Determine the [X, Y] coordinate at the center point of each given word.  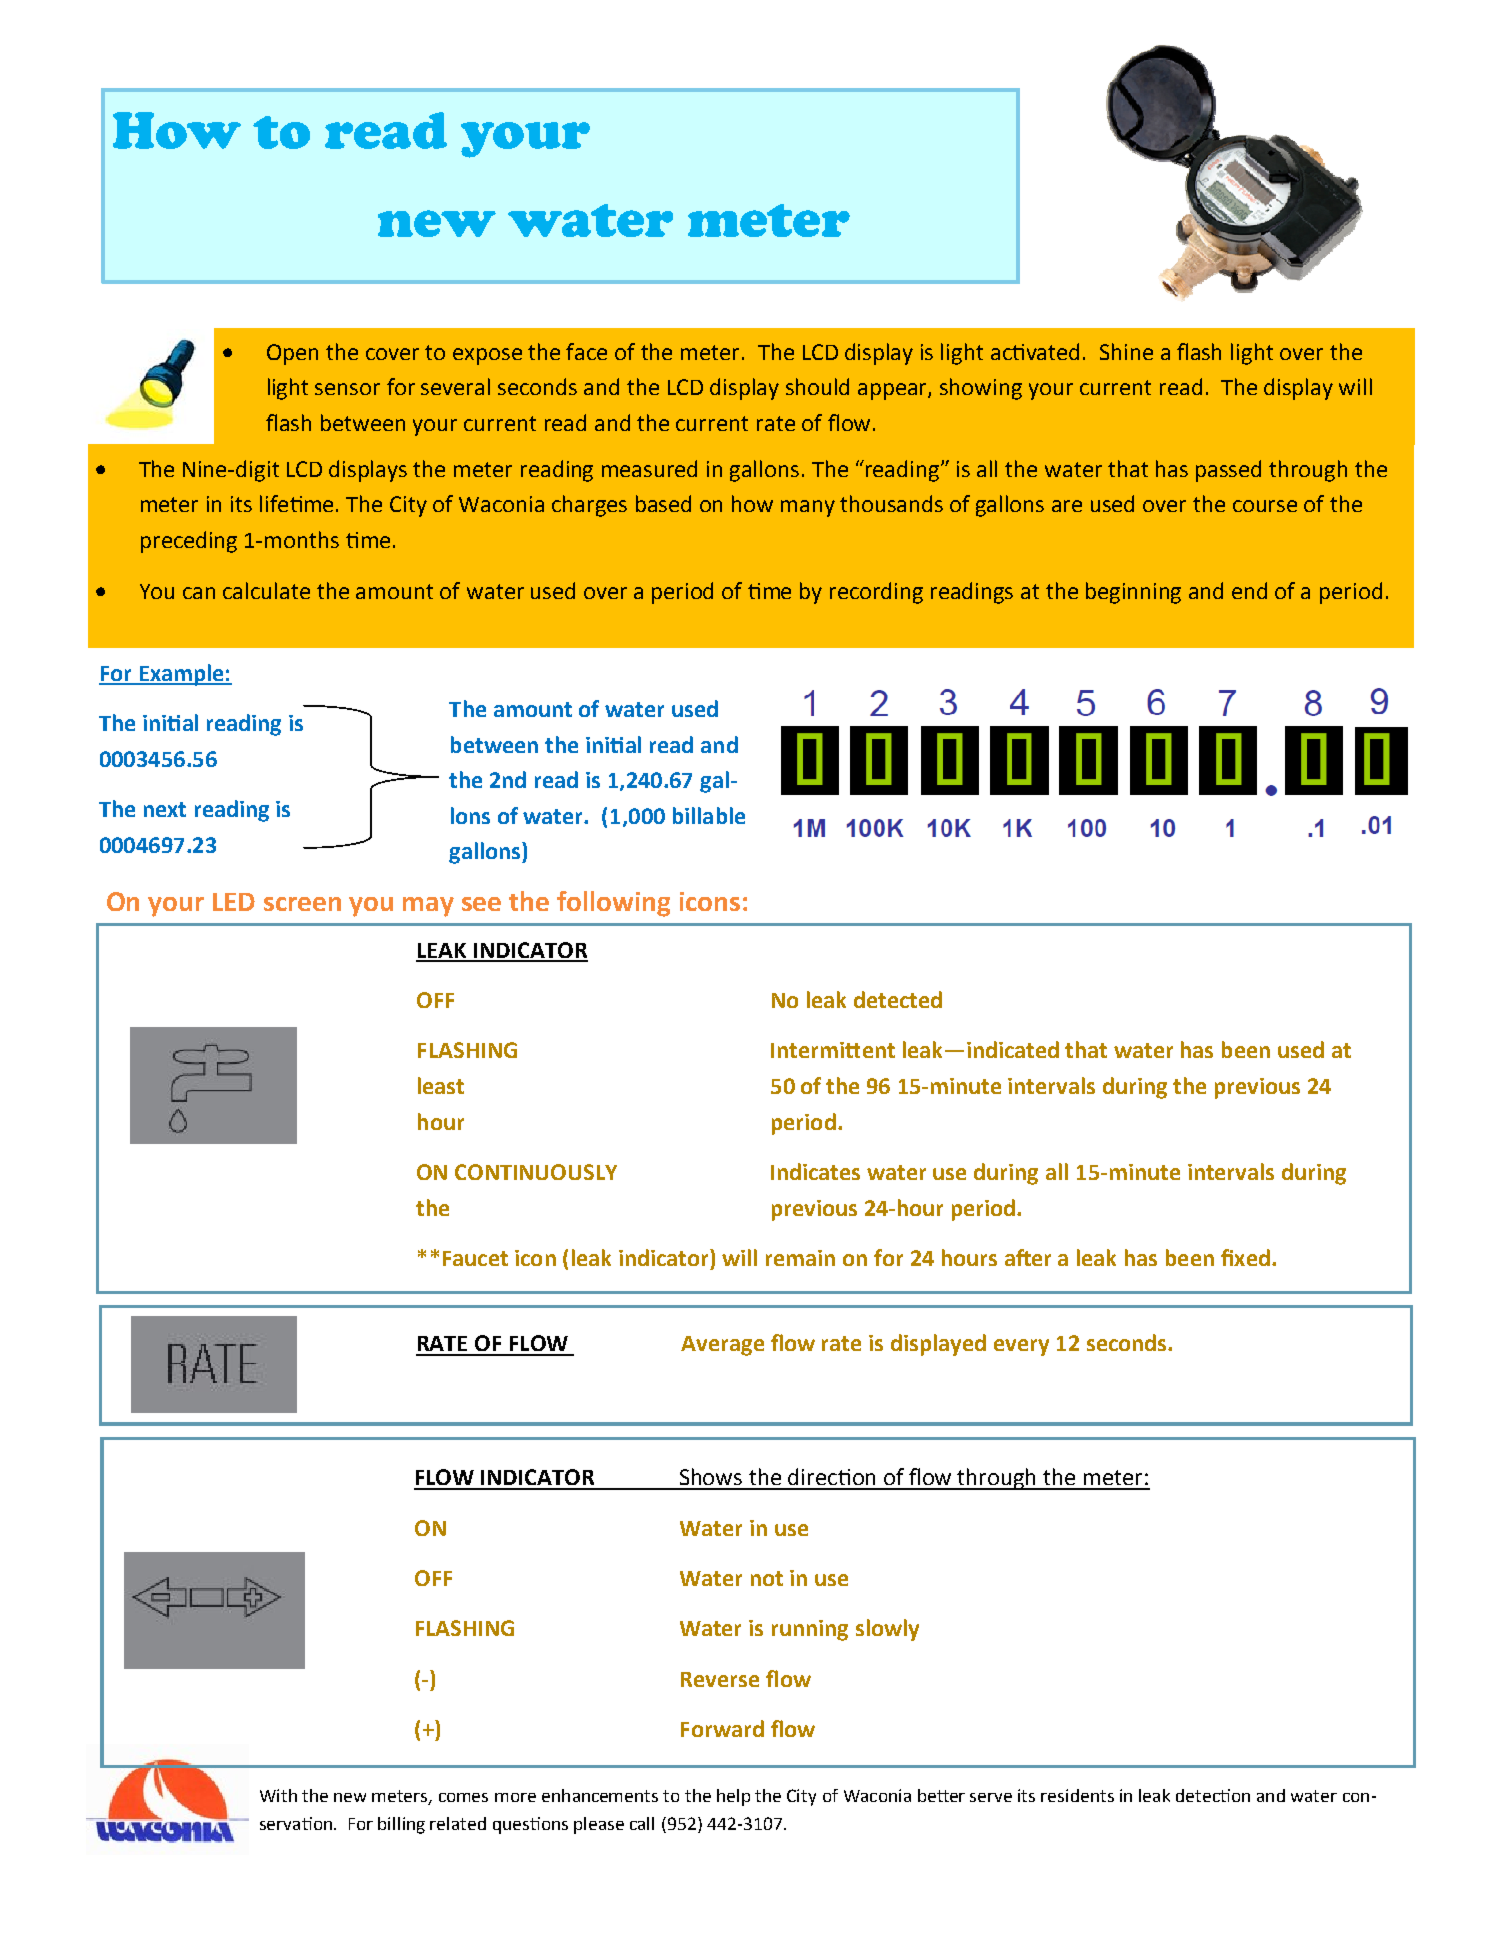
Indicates [815, 1171]
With [278, 1795]
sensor [347, 389]
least [441, 1085]
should [817, 386]
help [733, 1797]
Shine [1126, 351]
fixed [1245, 1257]
